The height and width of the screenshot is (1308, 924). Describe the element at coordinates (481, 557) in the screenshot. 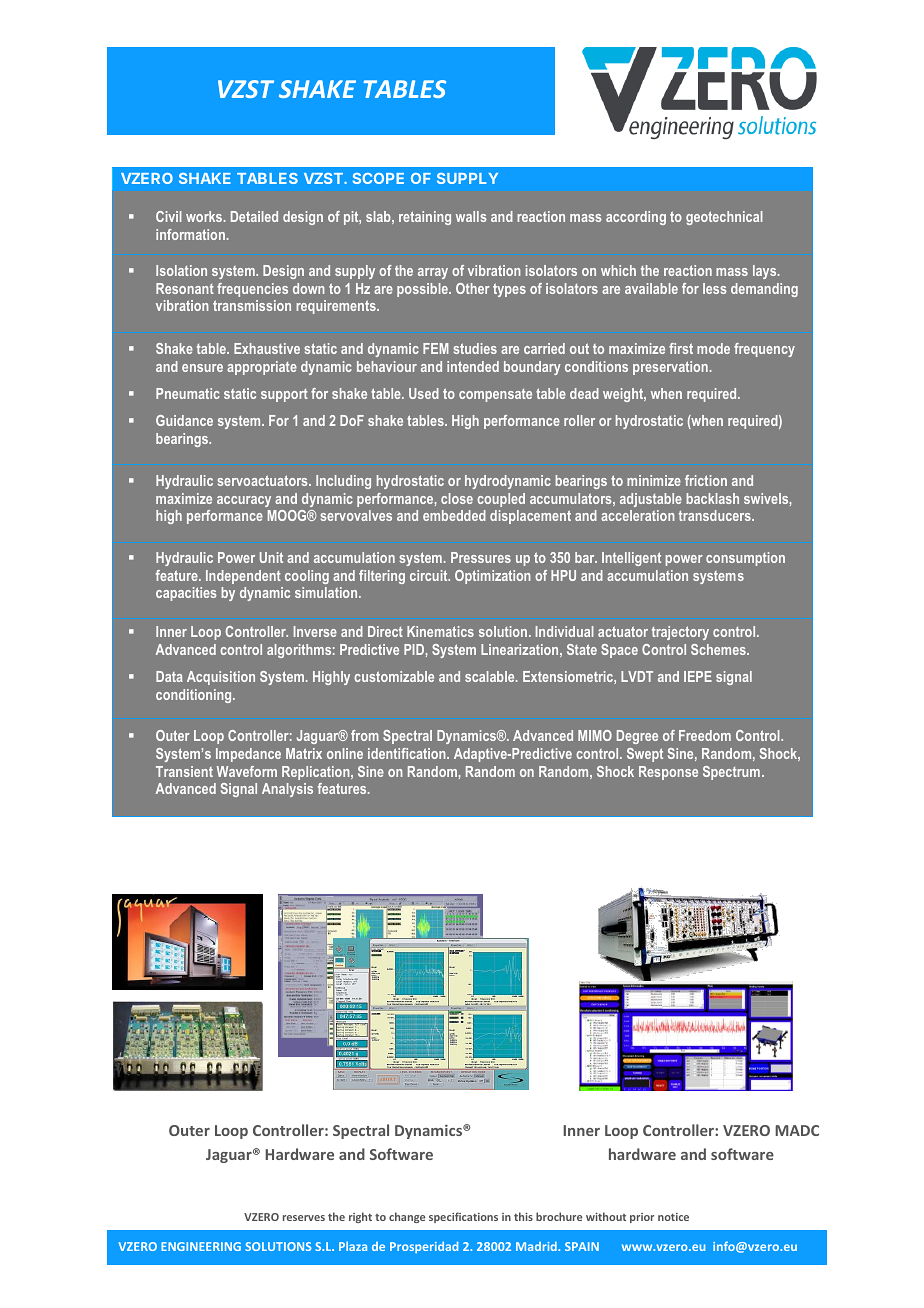

I see `Pressures` at that location.
